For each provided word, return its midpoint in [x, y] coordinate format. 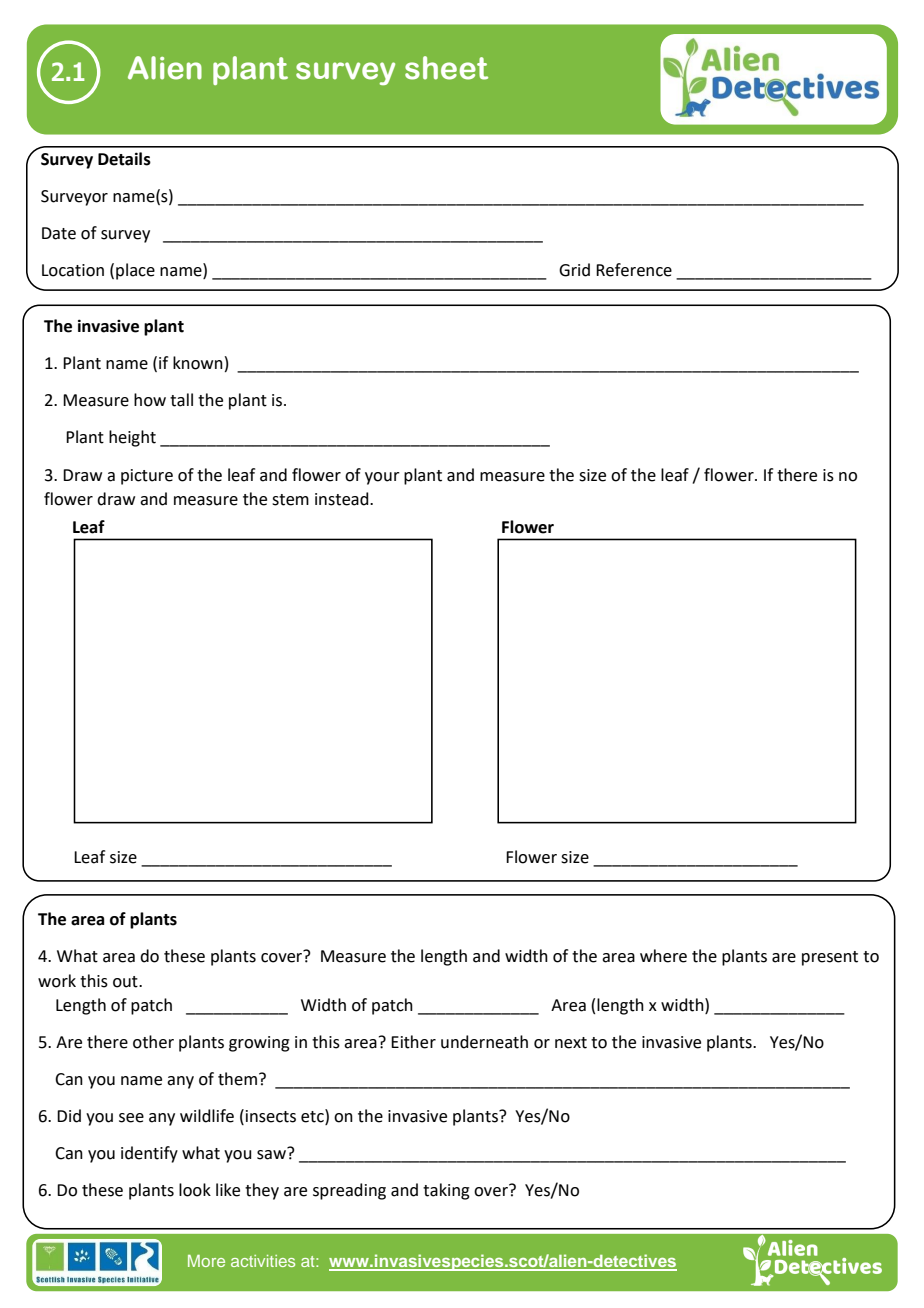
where [663, 956]
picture [147, 477]
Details [124, 159]
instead [343, 499]
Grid [574, 270]
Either [413, 1042]
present [830, 958]
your [382, 478]
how [150, 400]
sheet [446, 68]
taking [446, 1191]
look [195, 1190]
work [57, 981]
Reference [634, 270]
